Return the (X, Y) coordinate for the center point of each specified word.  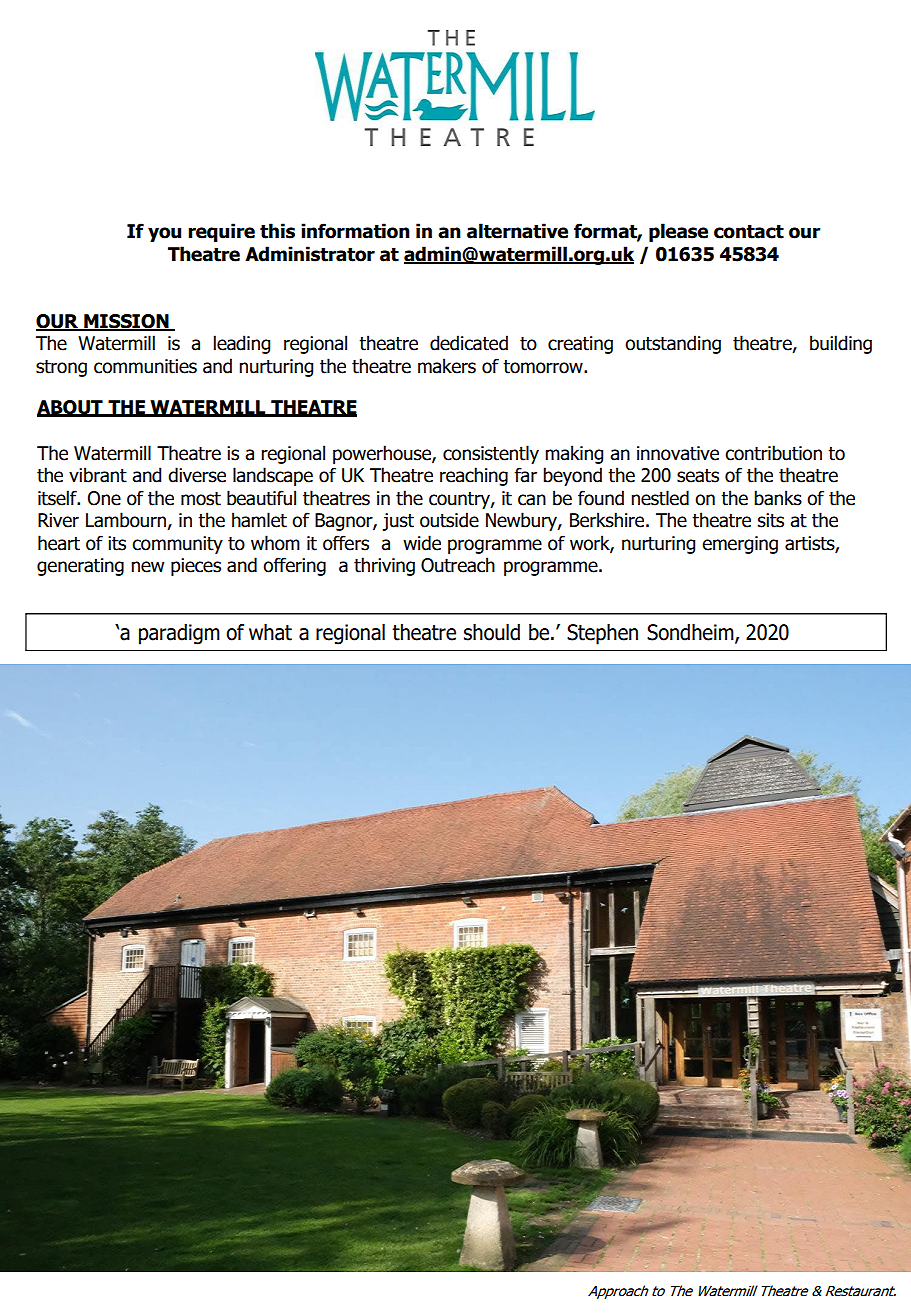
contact (749, 232)
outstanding (673, 344)
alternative (517, 231)
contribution (773, 453)
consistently (491, 454)
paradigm (179, 634)
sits (771, 520)
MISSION (126, 322)
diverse (197, 475)
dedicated (469, 343)
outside (449, 520)
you (164, 234)
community (177, 545)
